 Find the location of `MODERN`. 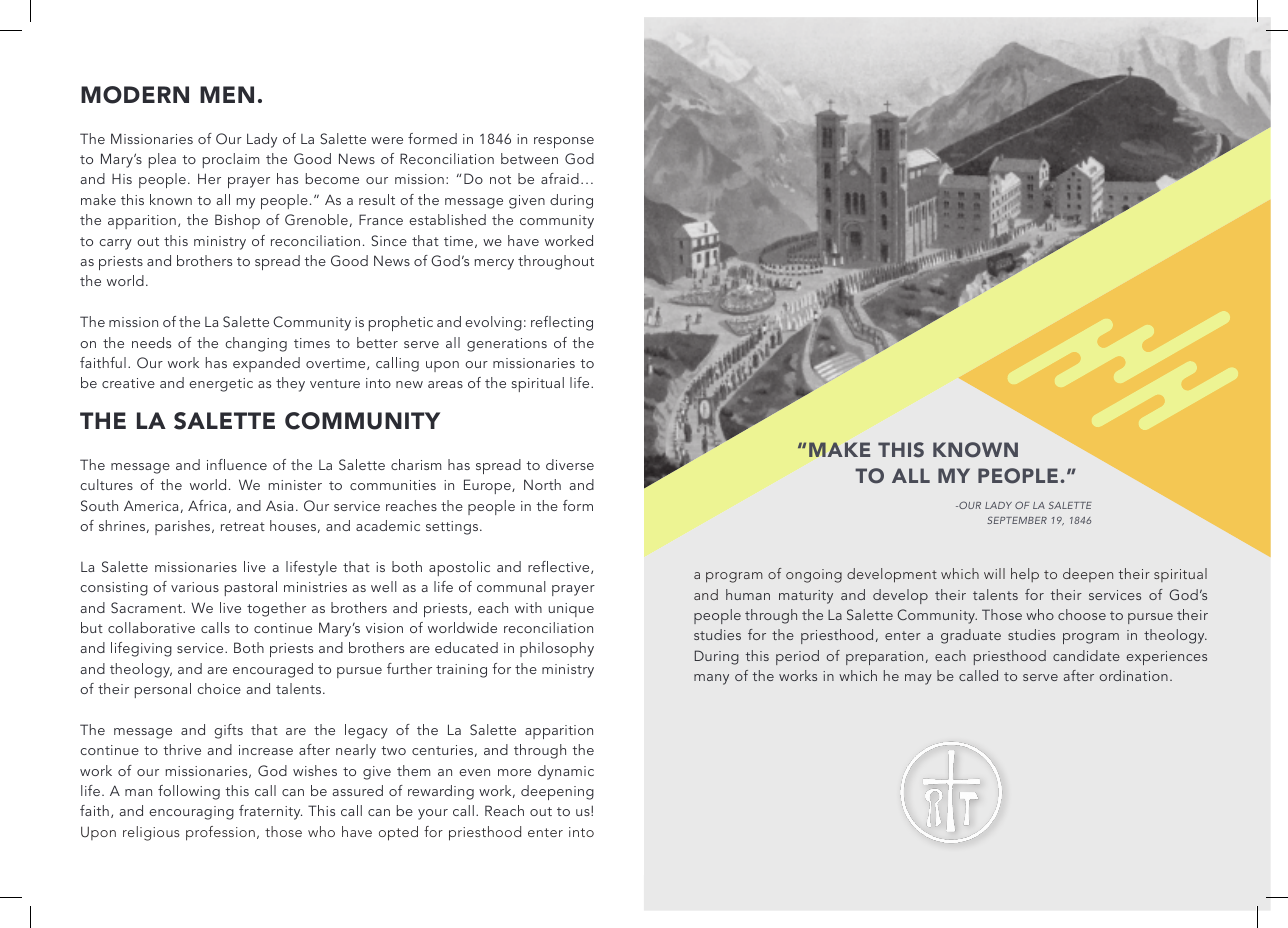

MODERN is located at coordinates (135, 95).
